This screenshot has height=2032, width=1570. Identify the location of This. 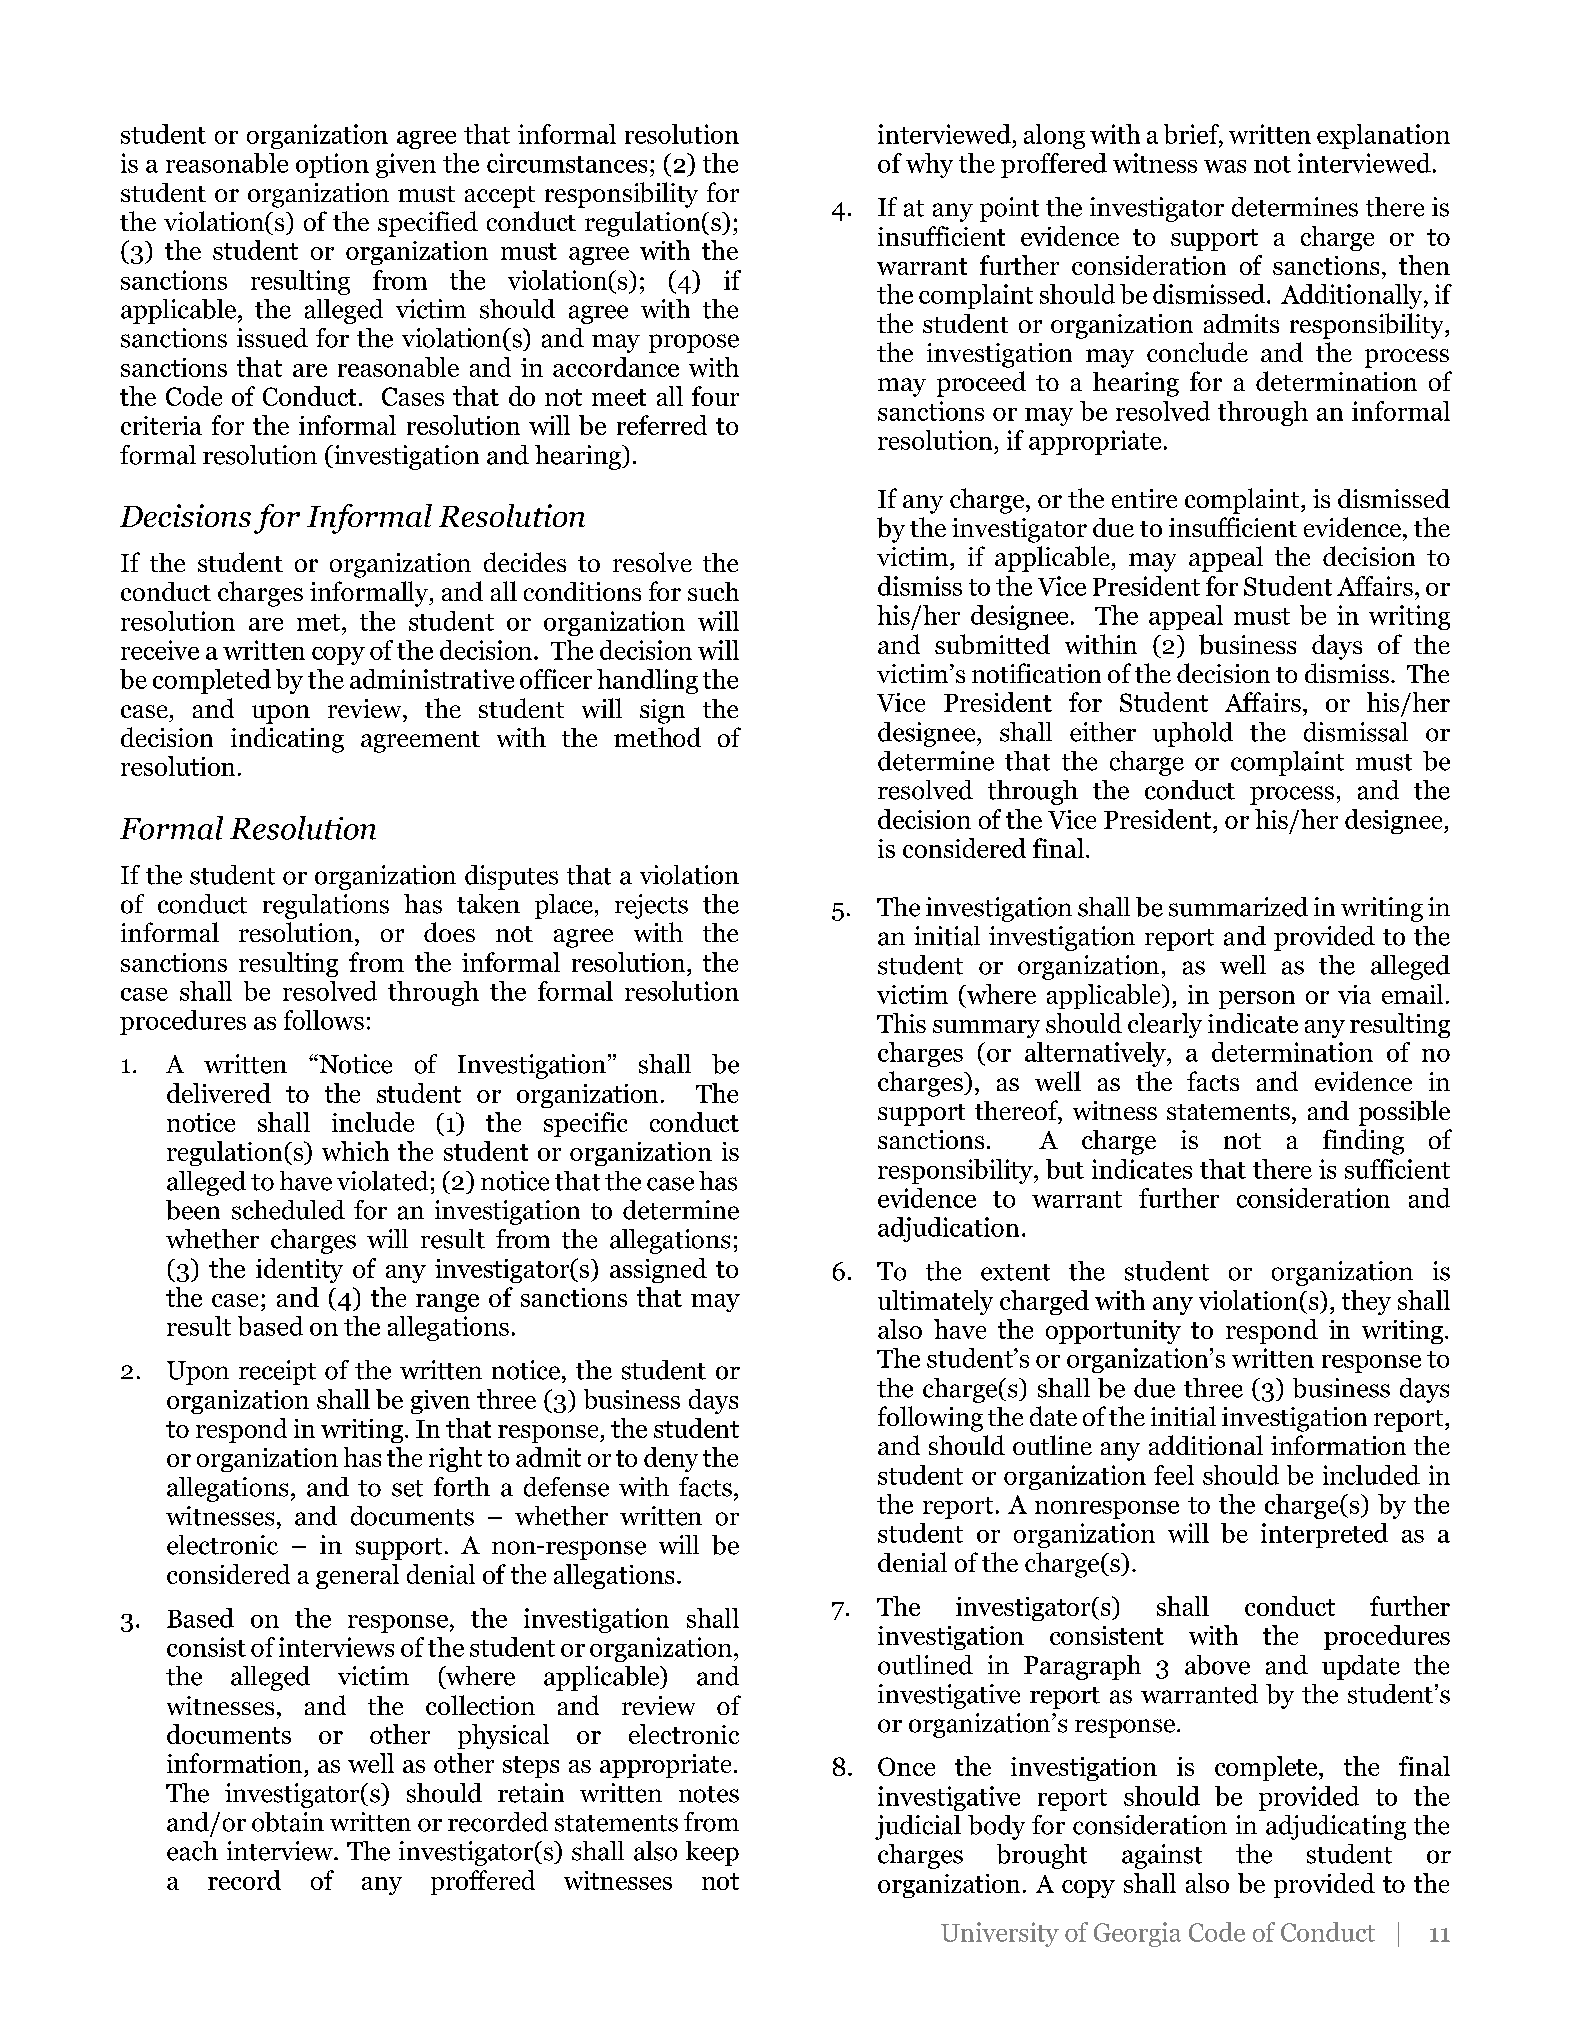
(901, 1023).
